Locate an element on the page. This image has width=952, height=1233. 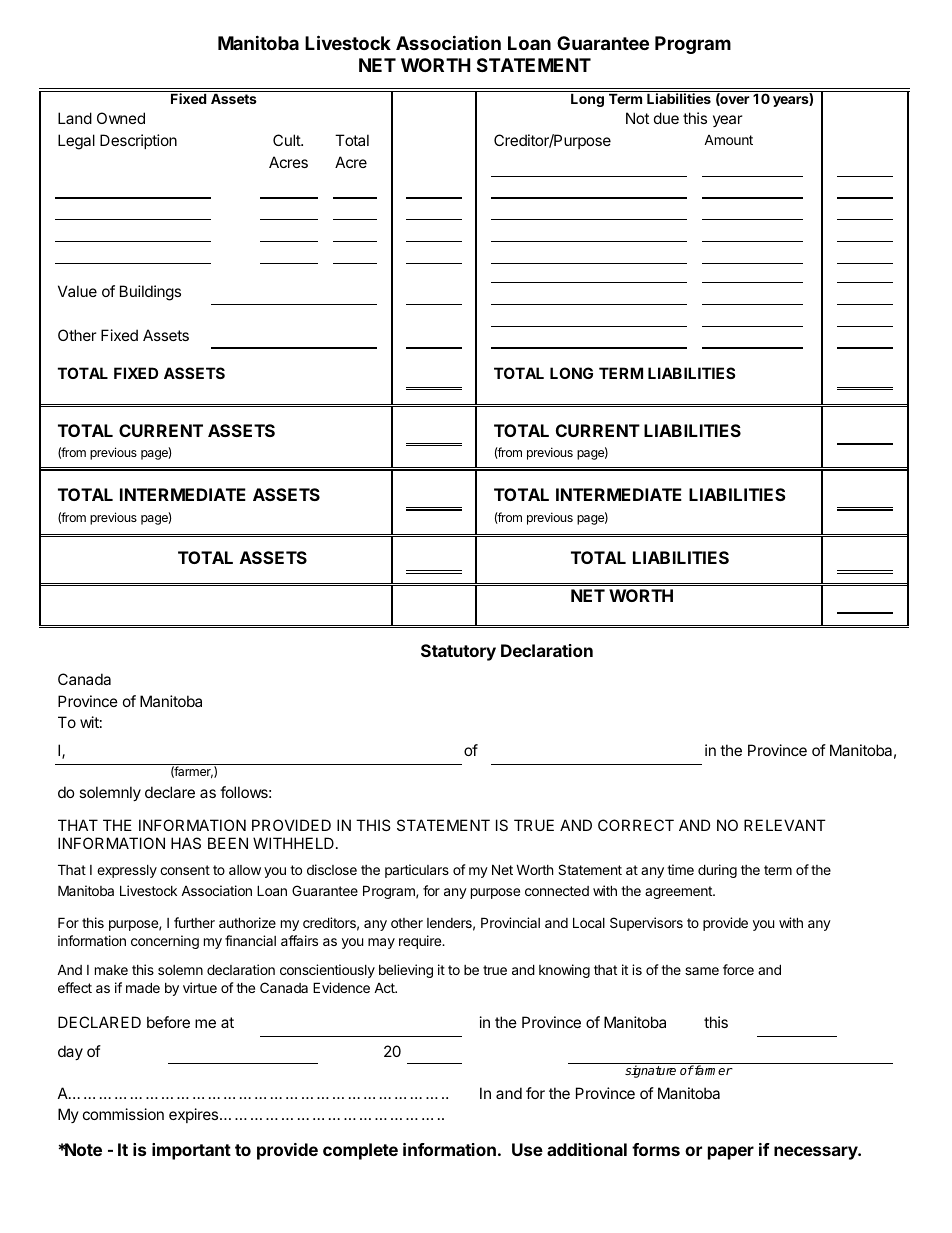
paper is located at coordinates (731, 1153).
